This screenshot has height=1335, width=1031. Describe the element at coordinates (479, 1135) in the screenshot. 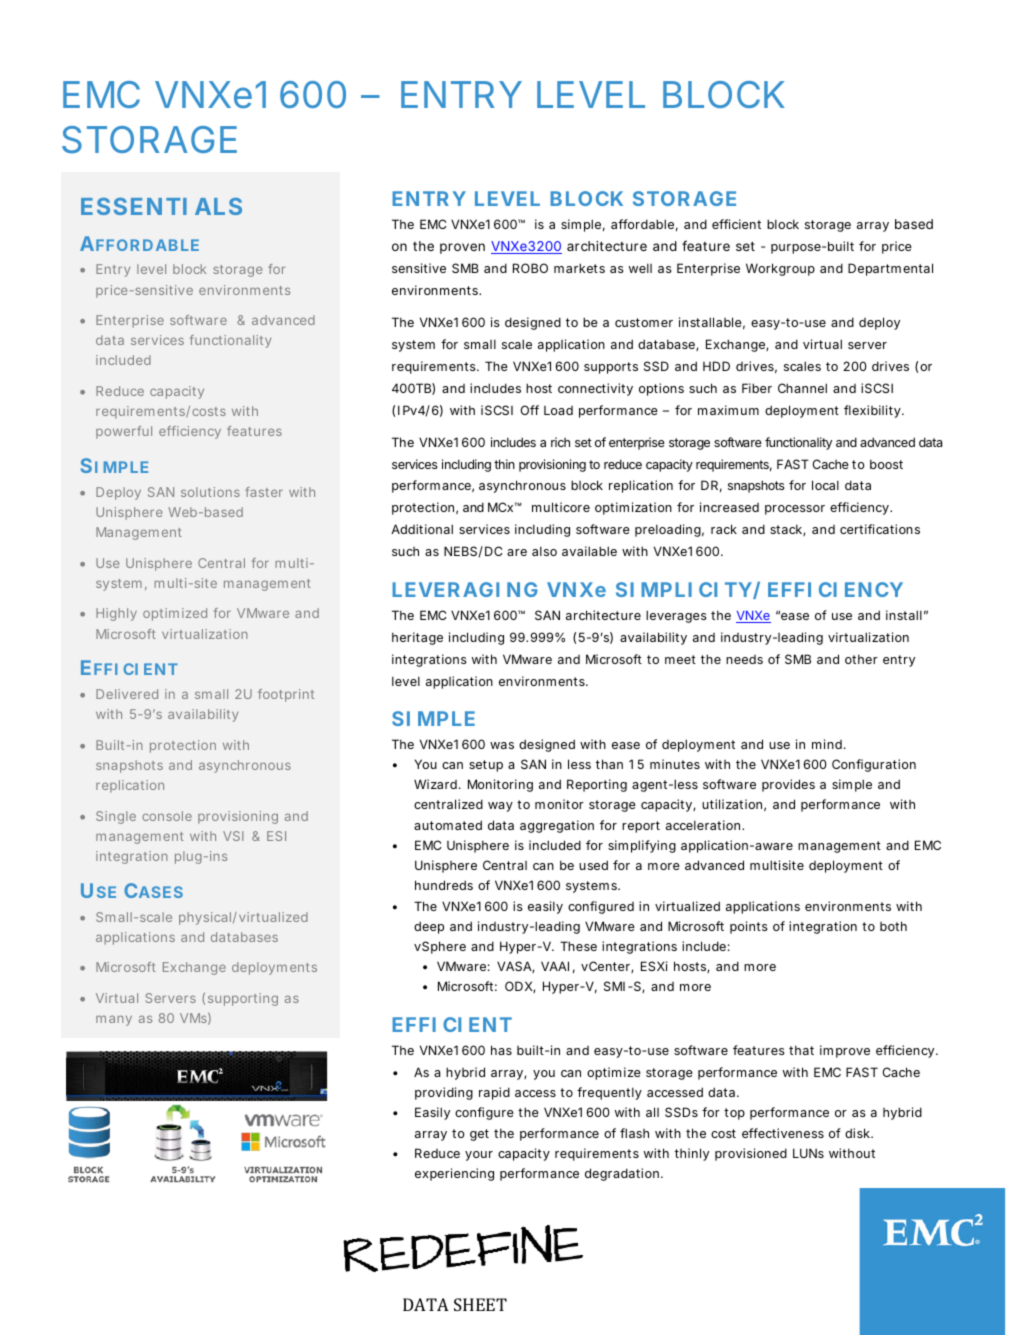

I see `get` at that location.
